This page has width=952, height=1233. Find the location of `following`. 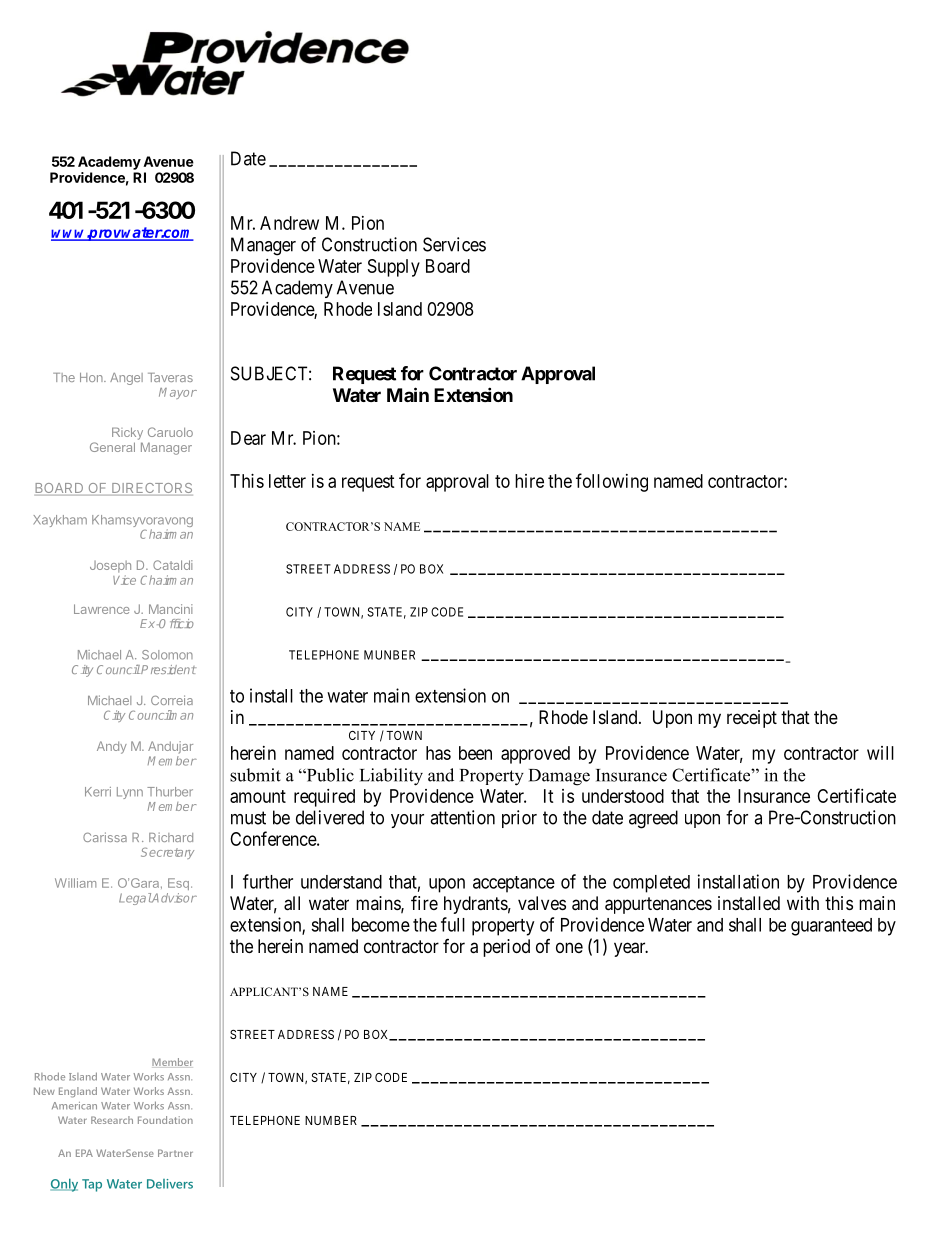

following is located at coordinates (612, 482).
